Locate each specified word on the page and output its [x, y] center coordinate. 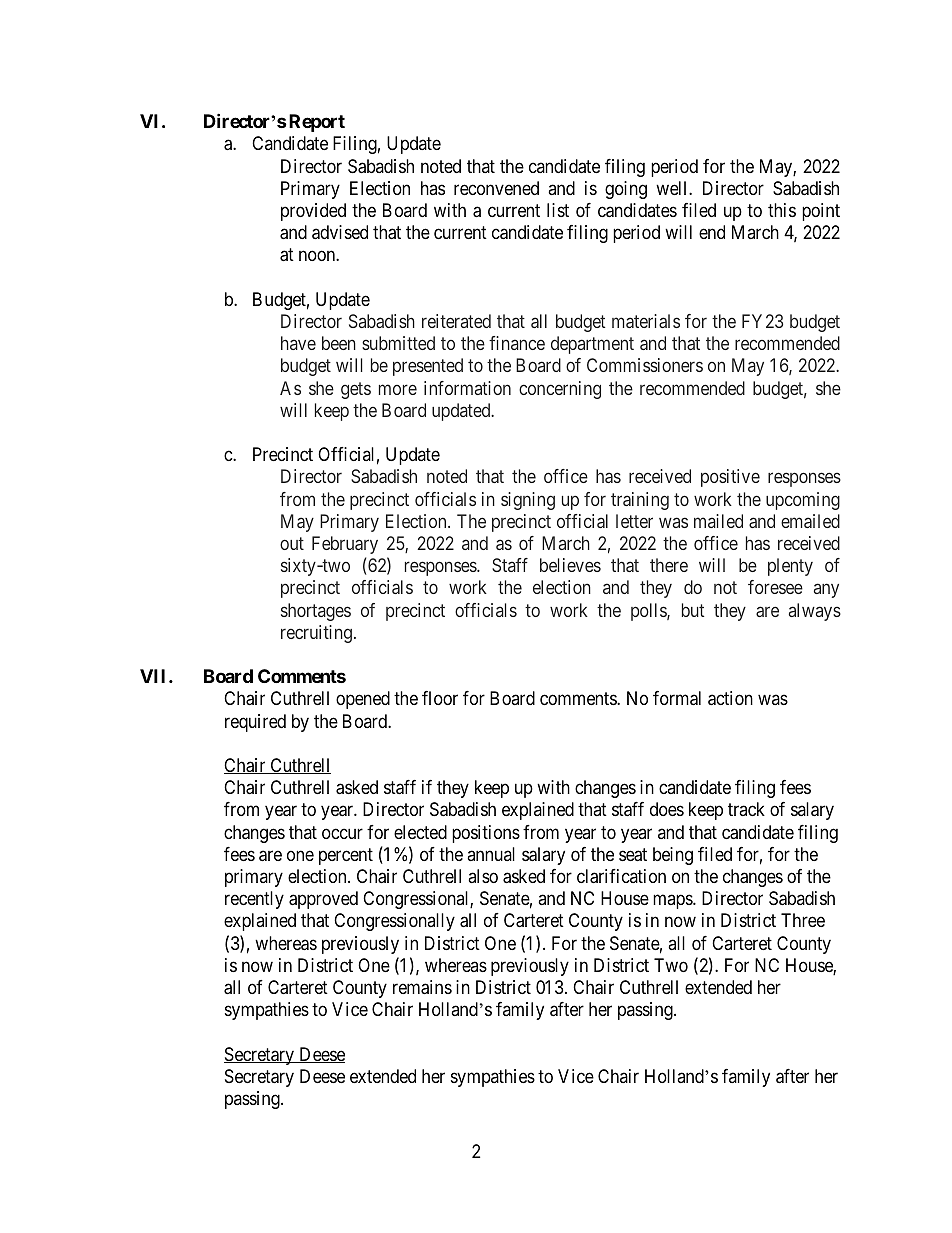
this [782, 210]
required [255, 723]
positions [486, 834]
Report [317, 123]
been [339, 343]
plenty [790, 567]
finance [517, 343]
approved [323, 900]
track [746, 809]
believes [570, 565]
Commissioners [645, 365]
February [345, 545]
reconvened [496, 188]
